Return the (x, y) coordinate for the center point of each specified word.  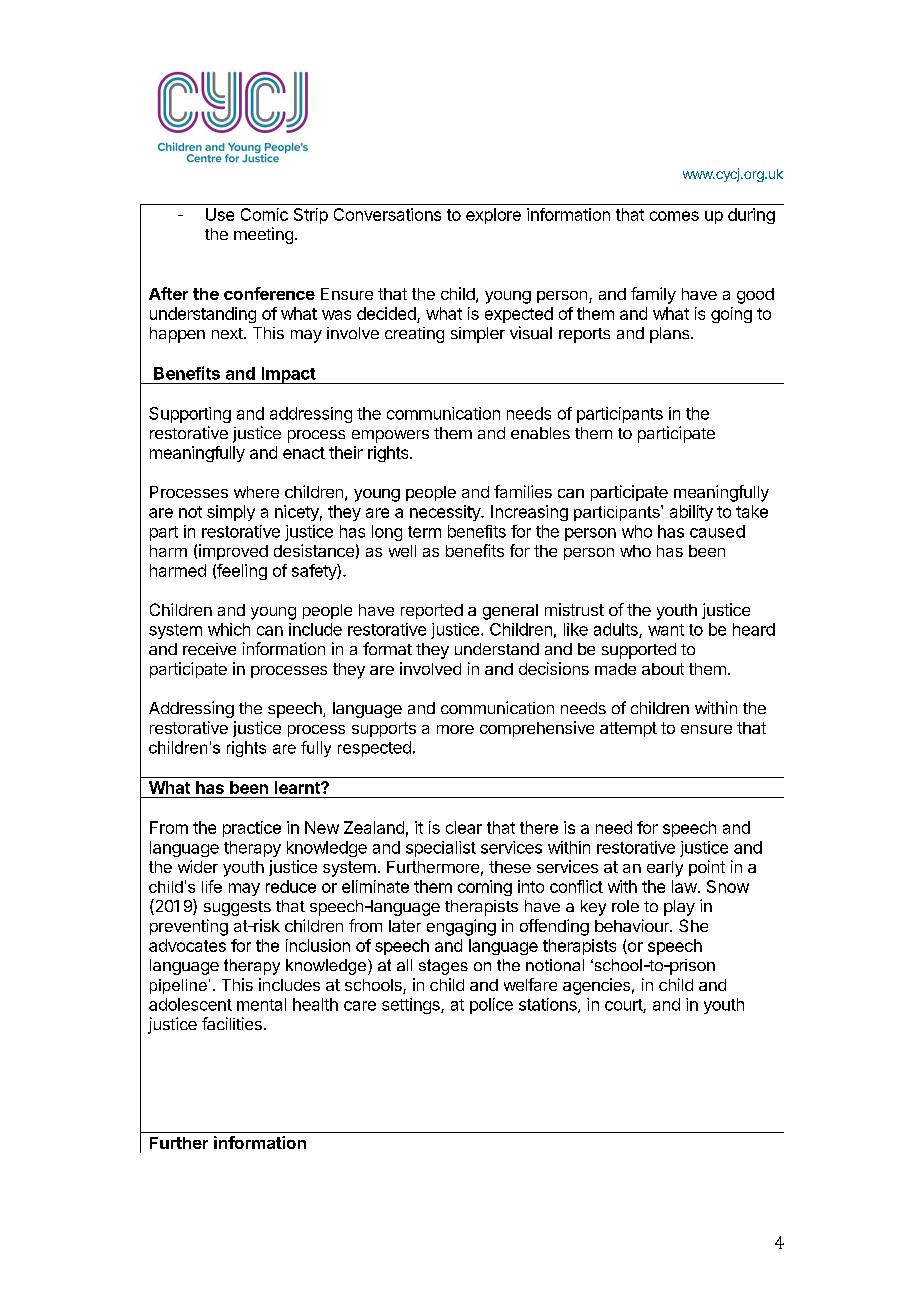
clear (464, 827)
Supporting (190, 415)
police (491, 1006)
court (624, 1006)
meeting (263, 235)
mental (261, 1004)
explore (493, 216)
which (229, 629)
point (707, 868)
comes (674, 216)
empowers (390, 436)
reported (432, 611)
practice (252, 829)
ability (691, 513)
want (666, 630)
